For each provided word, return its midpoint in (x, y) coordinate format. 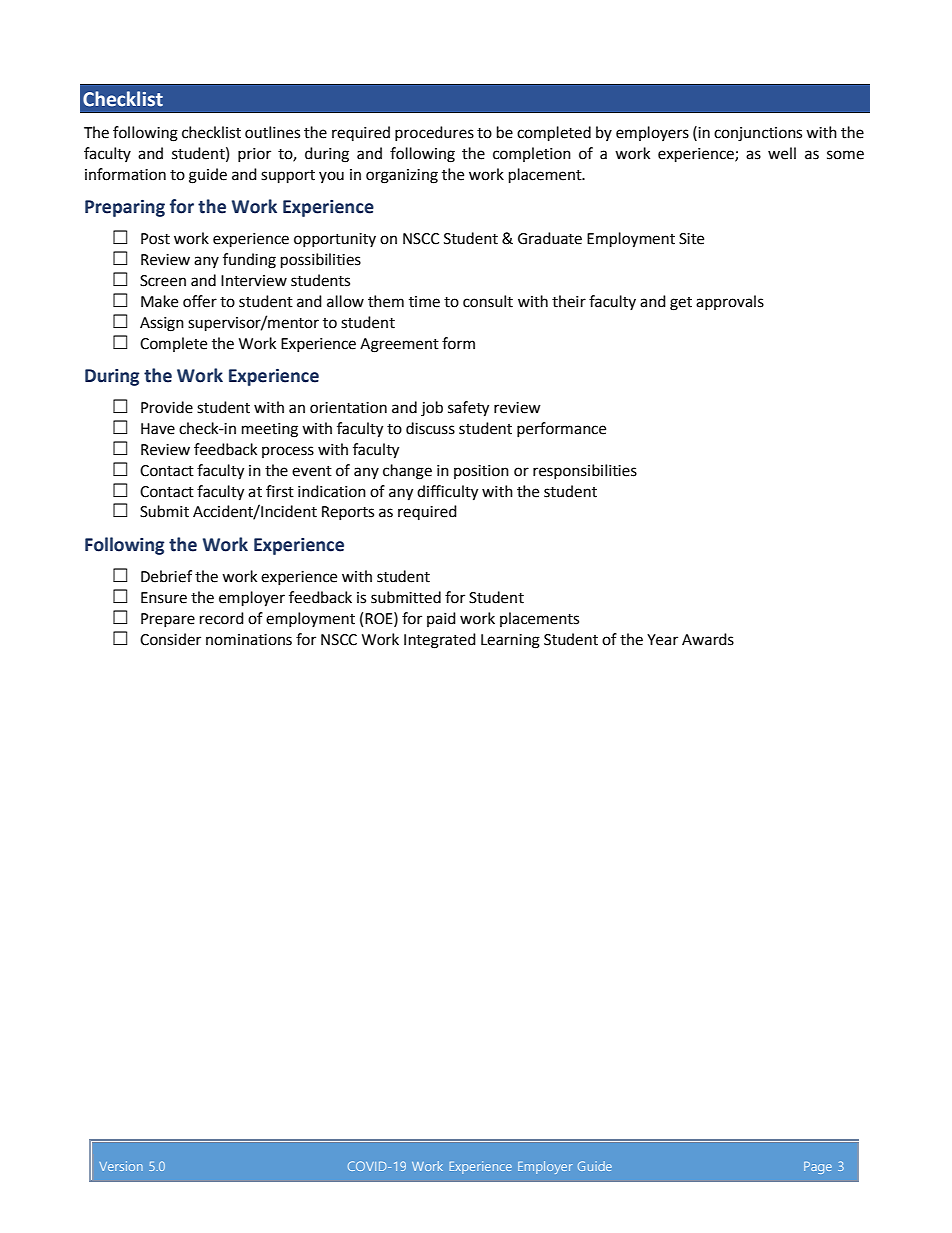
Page (818, 1168)
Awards (708, 639)
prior (254, 155)
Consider (170, 639)
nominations (249, 640)
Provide (167, 407)
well (782, 153)
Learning (510, 641)
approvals (730, 302)
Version (121, 1166)
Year (662, 640)
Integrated (440, 641)
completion (532, 154)
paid (441, 619)
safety (468, 409)
